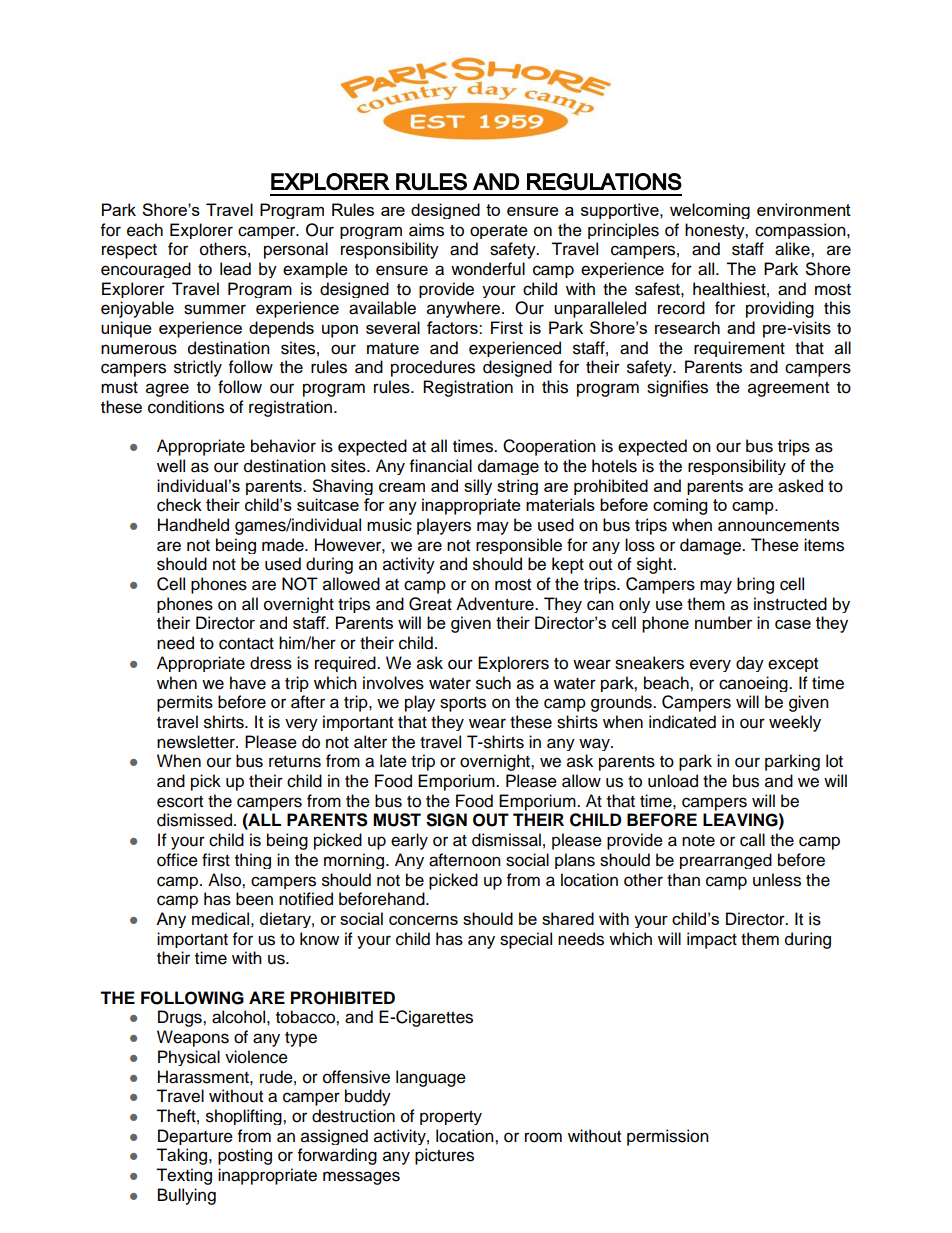 This screenshot has width=952, height=1233. Describe the element at coordinates (185, 703) in the screenshot. I see `permits` at that location.
